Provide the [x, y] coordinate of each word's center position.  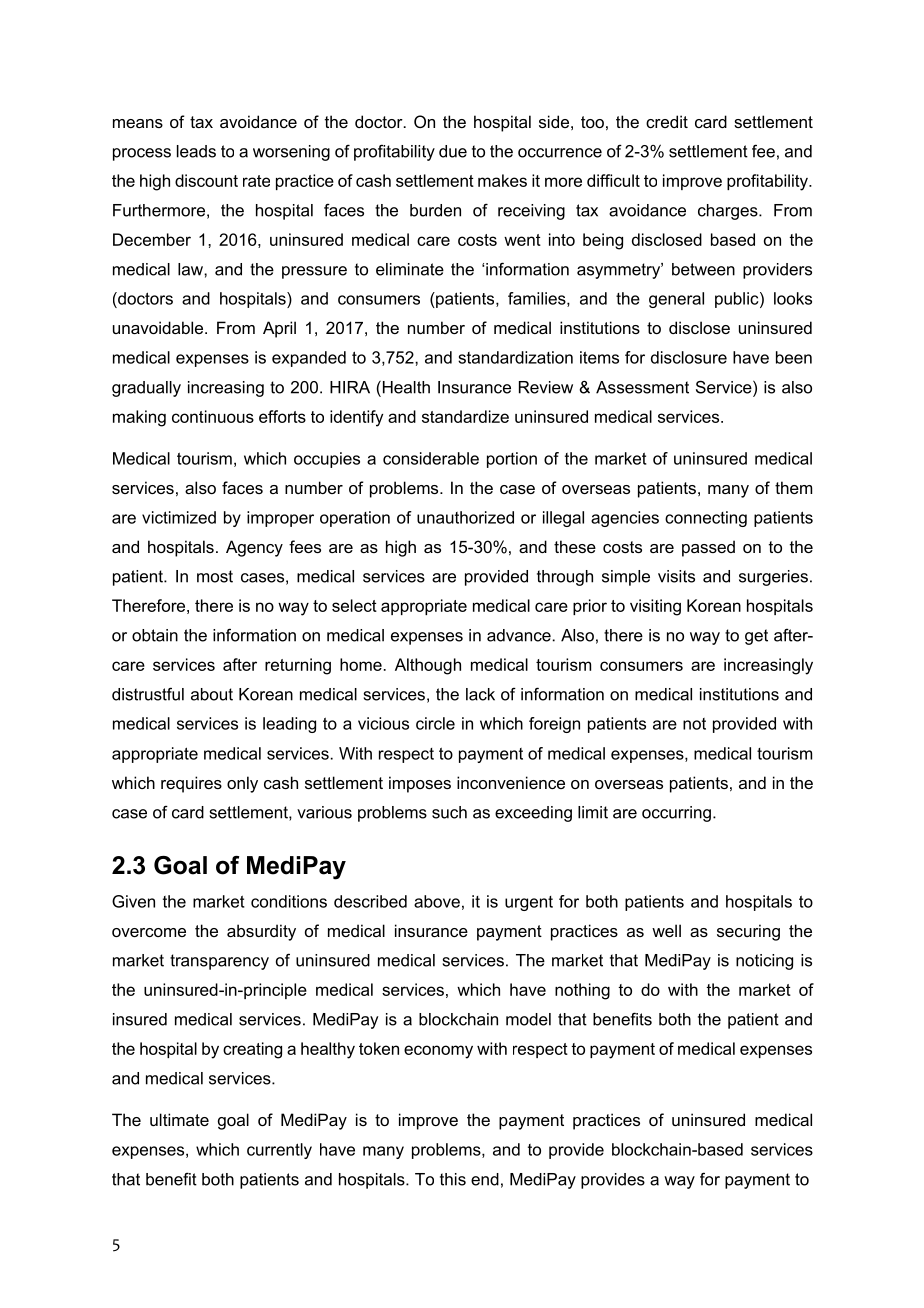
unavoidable [159, 327]
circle [435, 723]
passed [708, 548]
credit [667, 121]
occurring [676, 814]
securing [748, 932]
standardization [515, 357]
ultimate [179, 1119]
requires [191, 784]
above [437, 901]
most [215, 576]
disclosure [689, 357]
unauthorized [465, 517]
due [453, 151]
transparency [219, 962]
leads [196, 151]
